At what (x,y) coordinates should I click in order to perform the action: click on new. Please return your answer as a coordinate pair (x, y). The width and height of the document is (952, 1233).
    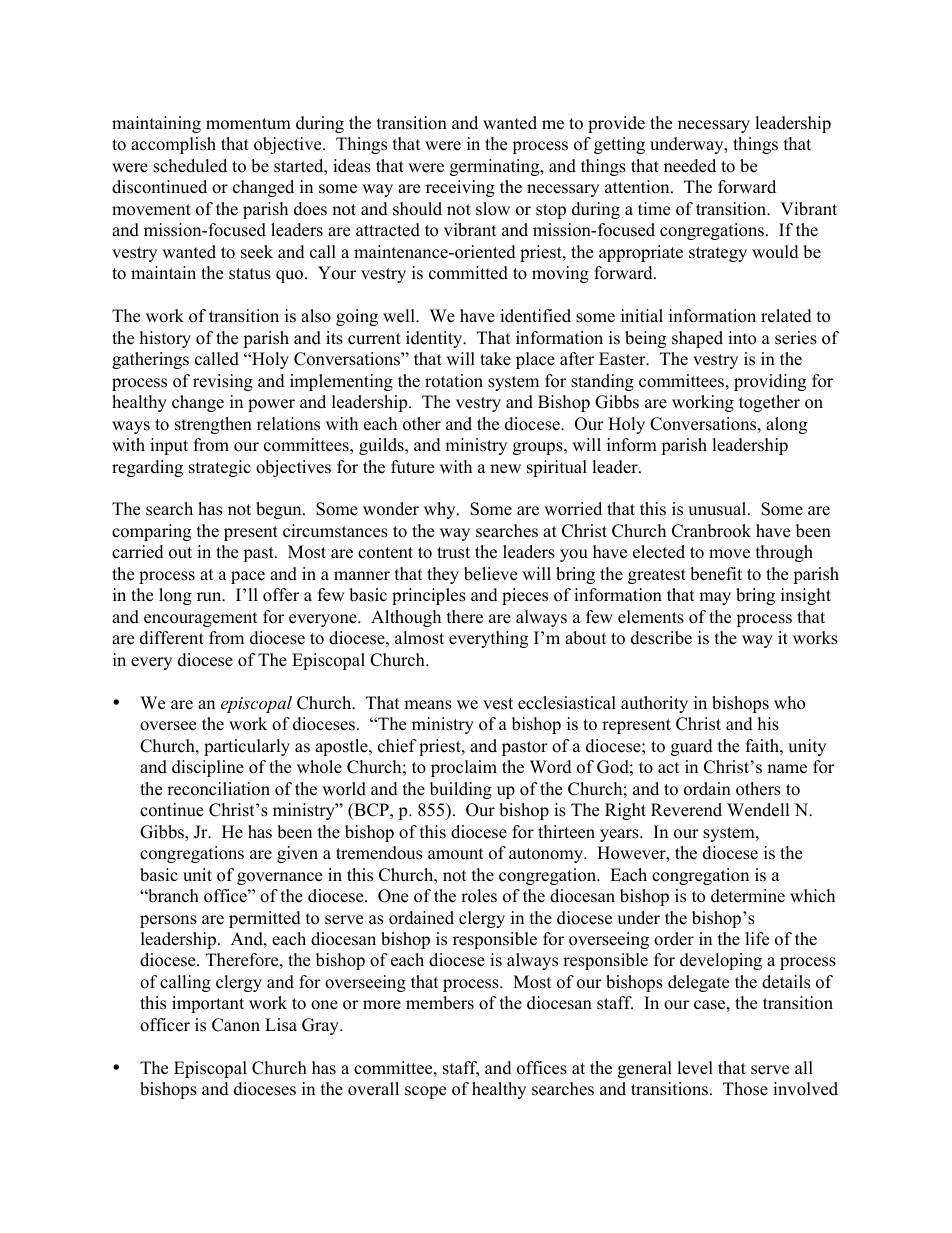
    Looking at the image, I should click on (505, 469).
